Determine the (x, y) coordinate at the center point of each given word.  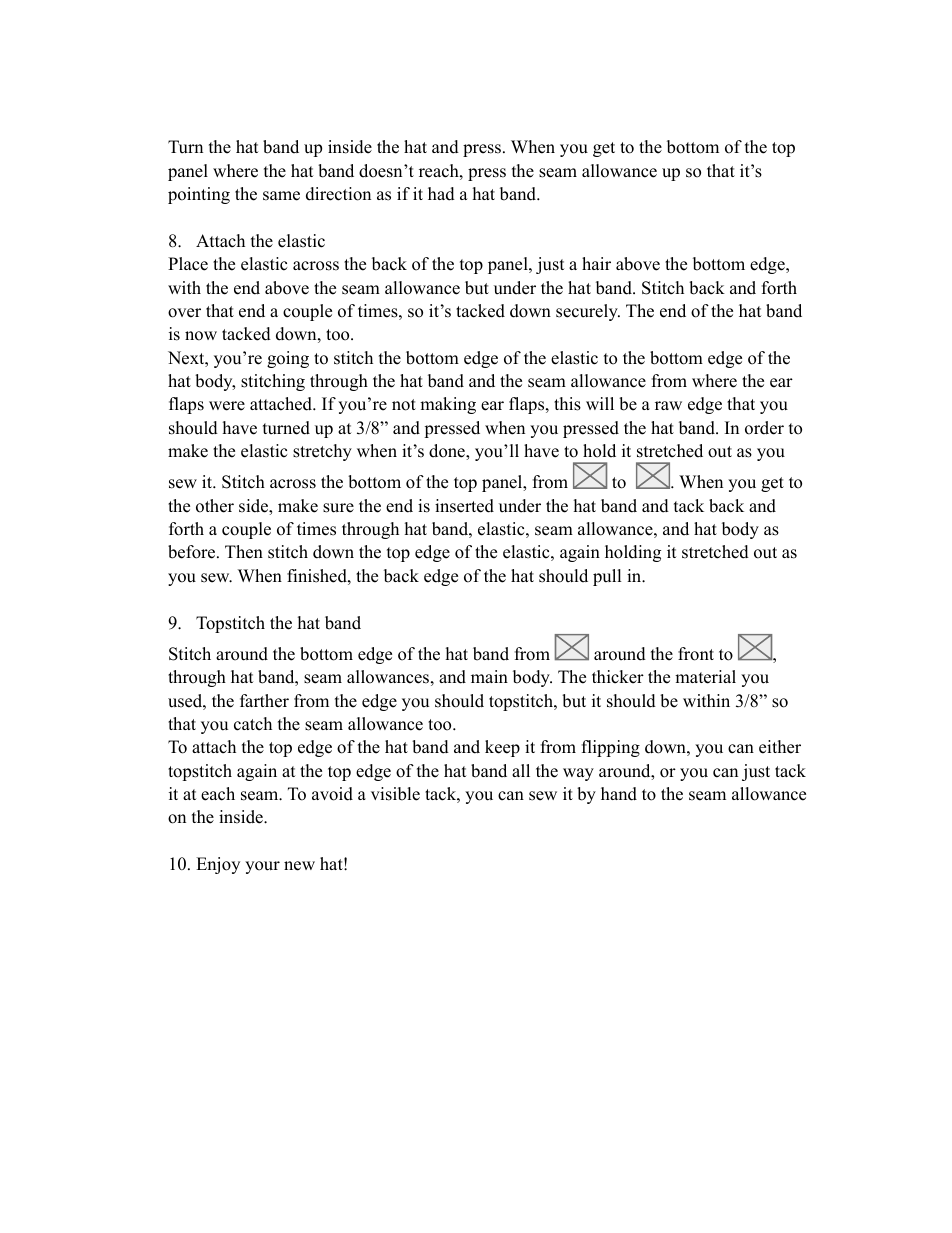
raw (668, 405)
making (448, 405)
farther (264, 701)
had (441, 194)
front (696, 654)
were (227, 406)
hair (596, 263)
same (281, 196)
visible (395, 794)
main (489, 676)
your (262, 867)
